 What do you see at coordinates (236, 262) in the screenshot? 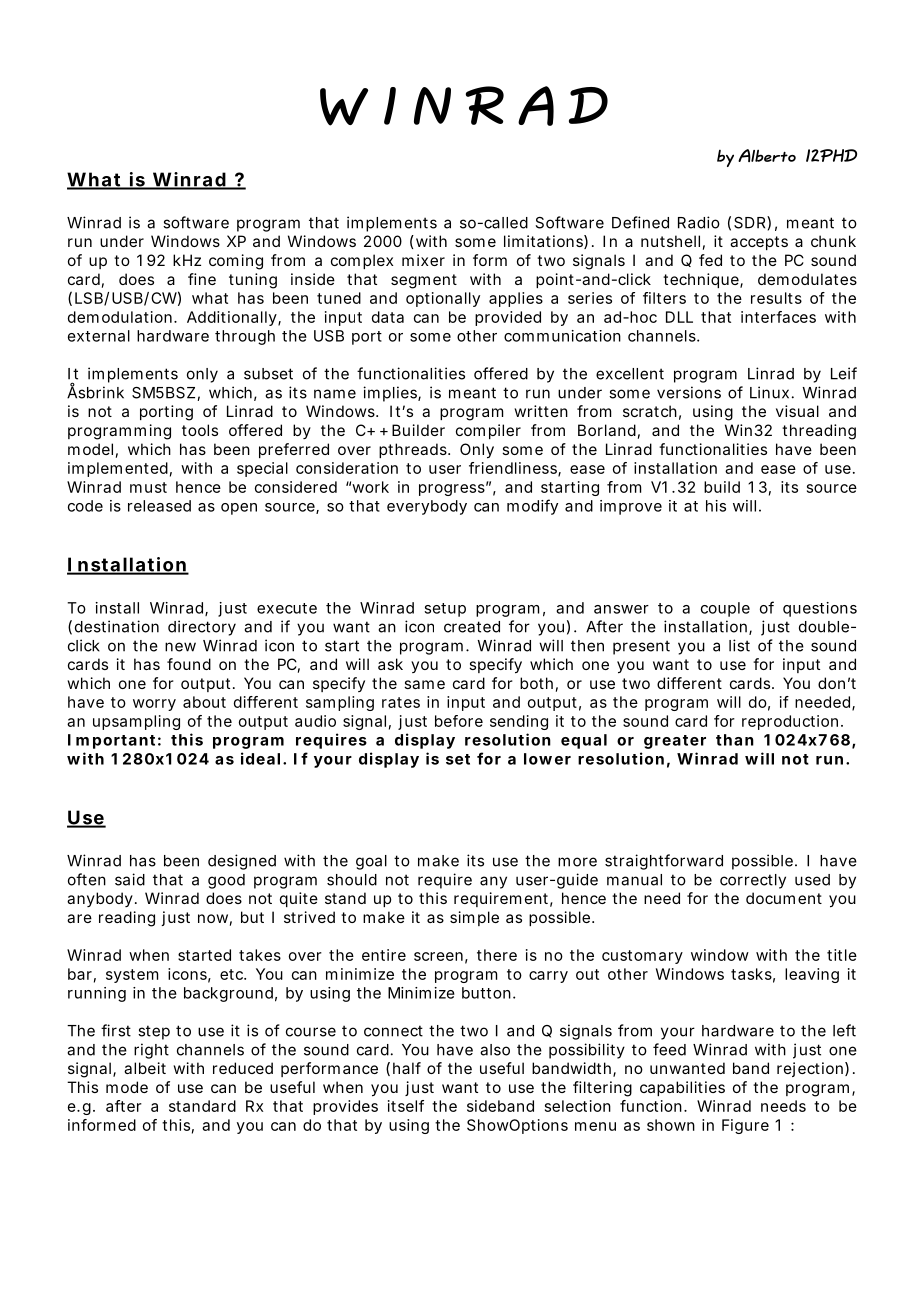
I see `coming` at bounding box center [236, 262].
